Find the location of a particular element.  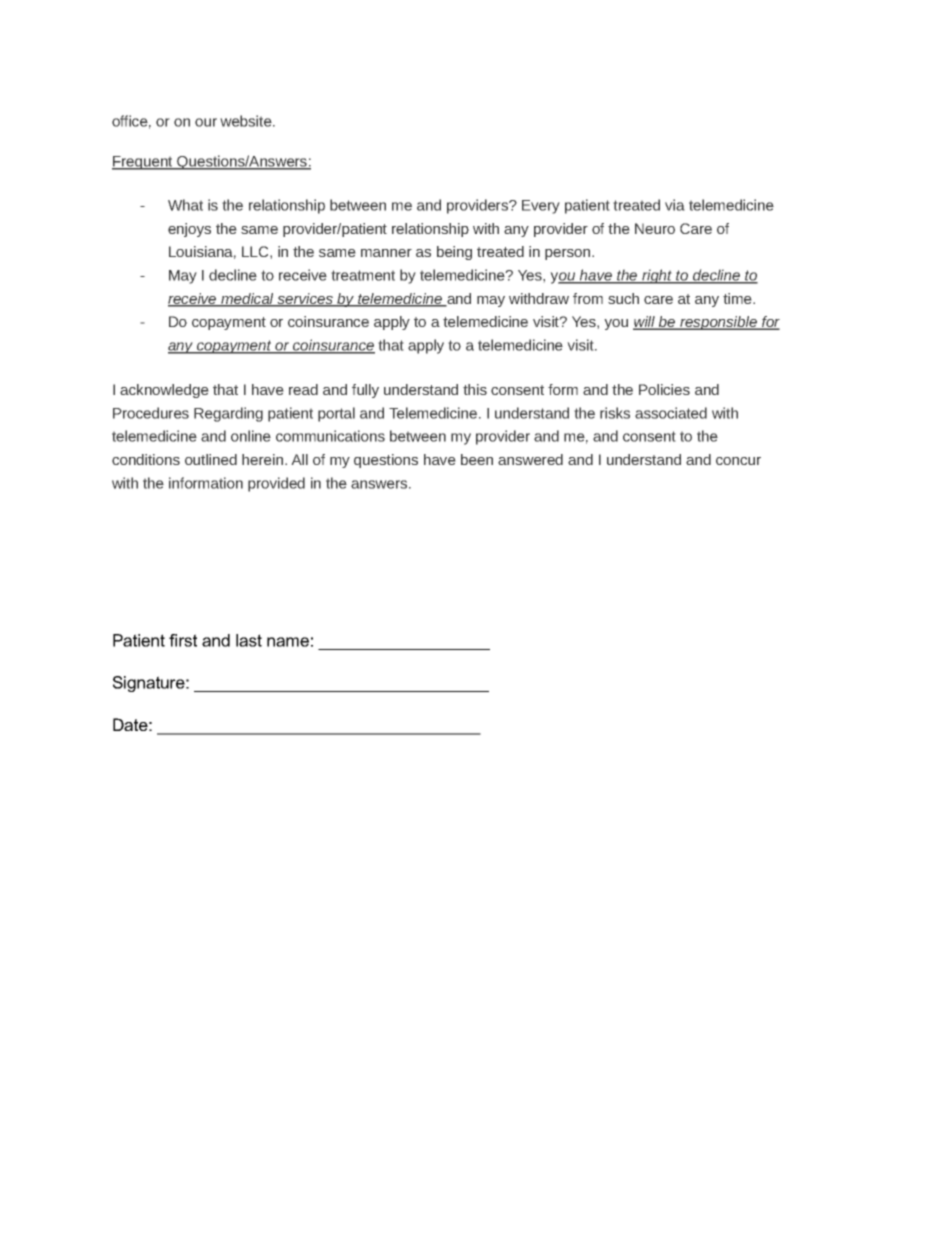

concur is located at coordinates (738, 461).
